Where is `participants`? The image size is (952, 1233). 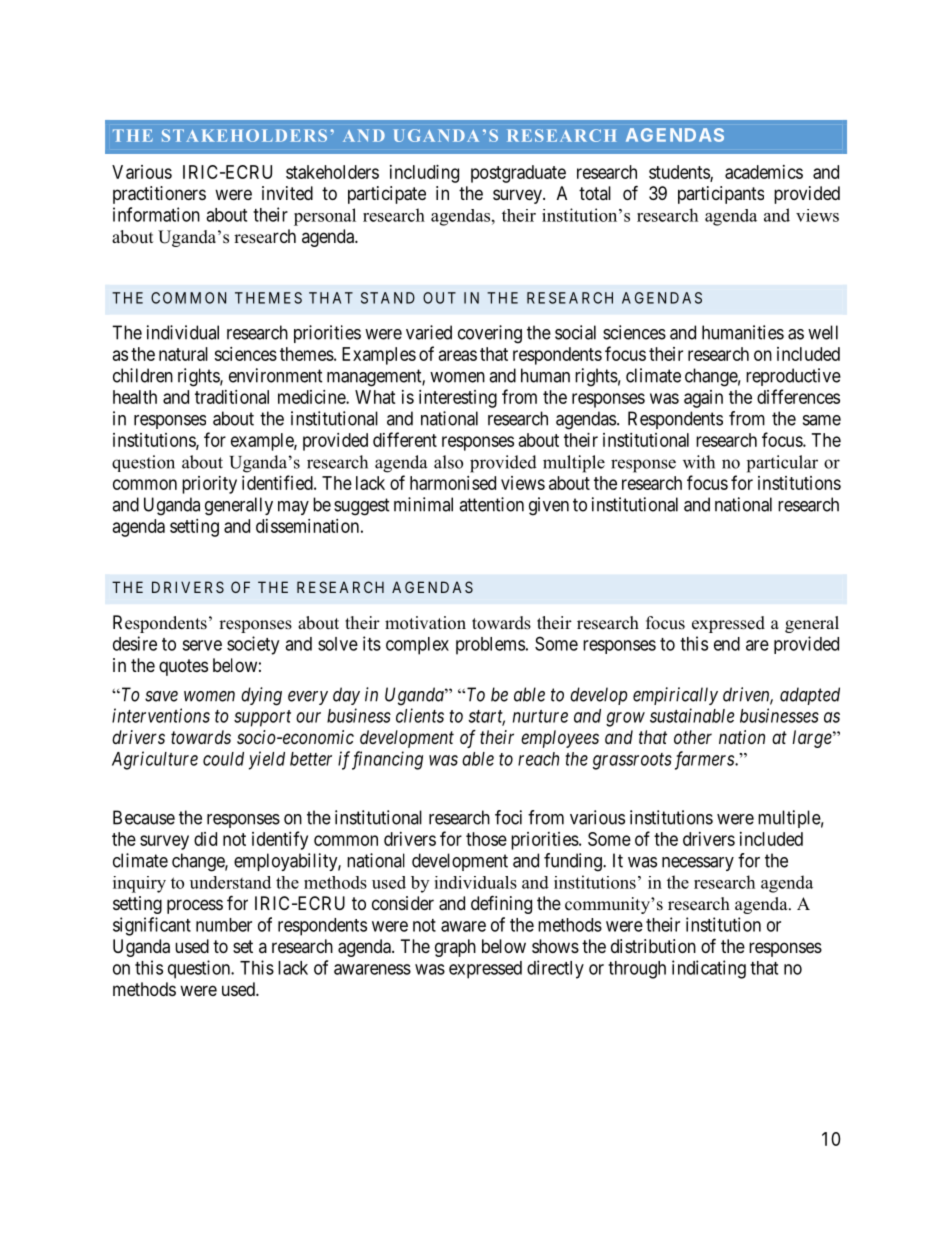 participants is located at coordinates (721, 195).
